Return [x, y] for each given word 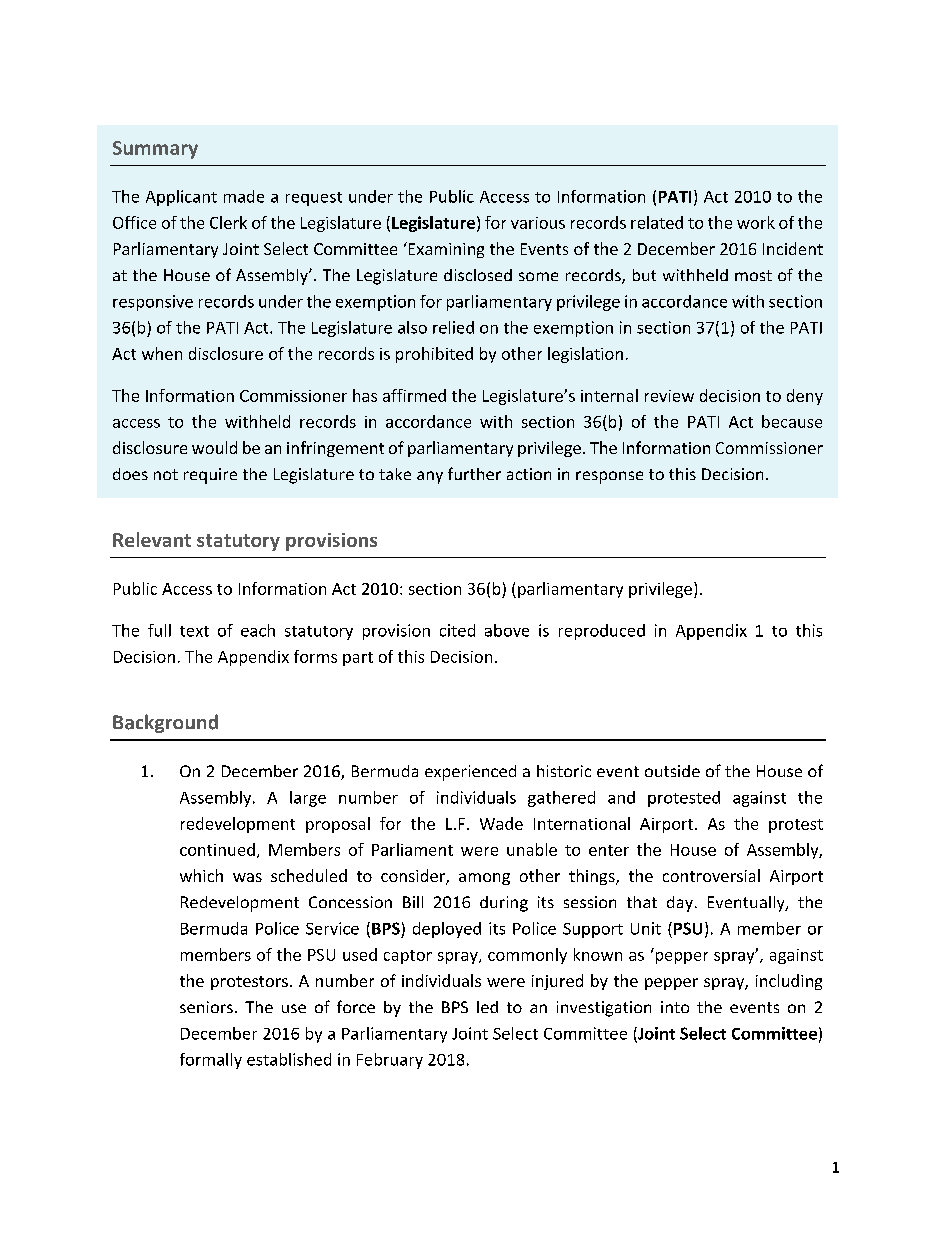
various [538, 223]
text [194, 631]
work [756, 222]
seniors [206, 1007]
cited [457, 630]
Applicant [181, 198]
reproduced [602, 632]
